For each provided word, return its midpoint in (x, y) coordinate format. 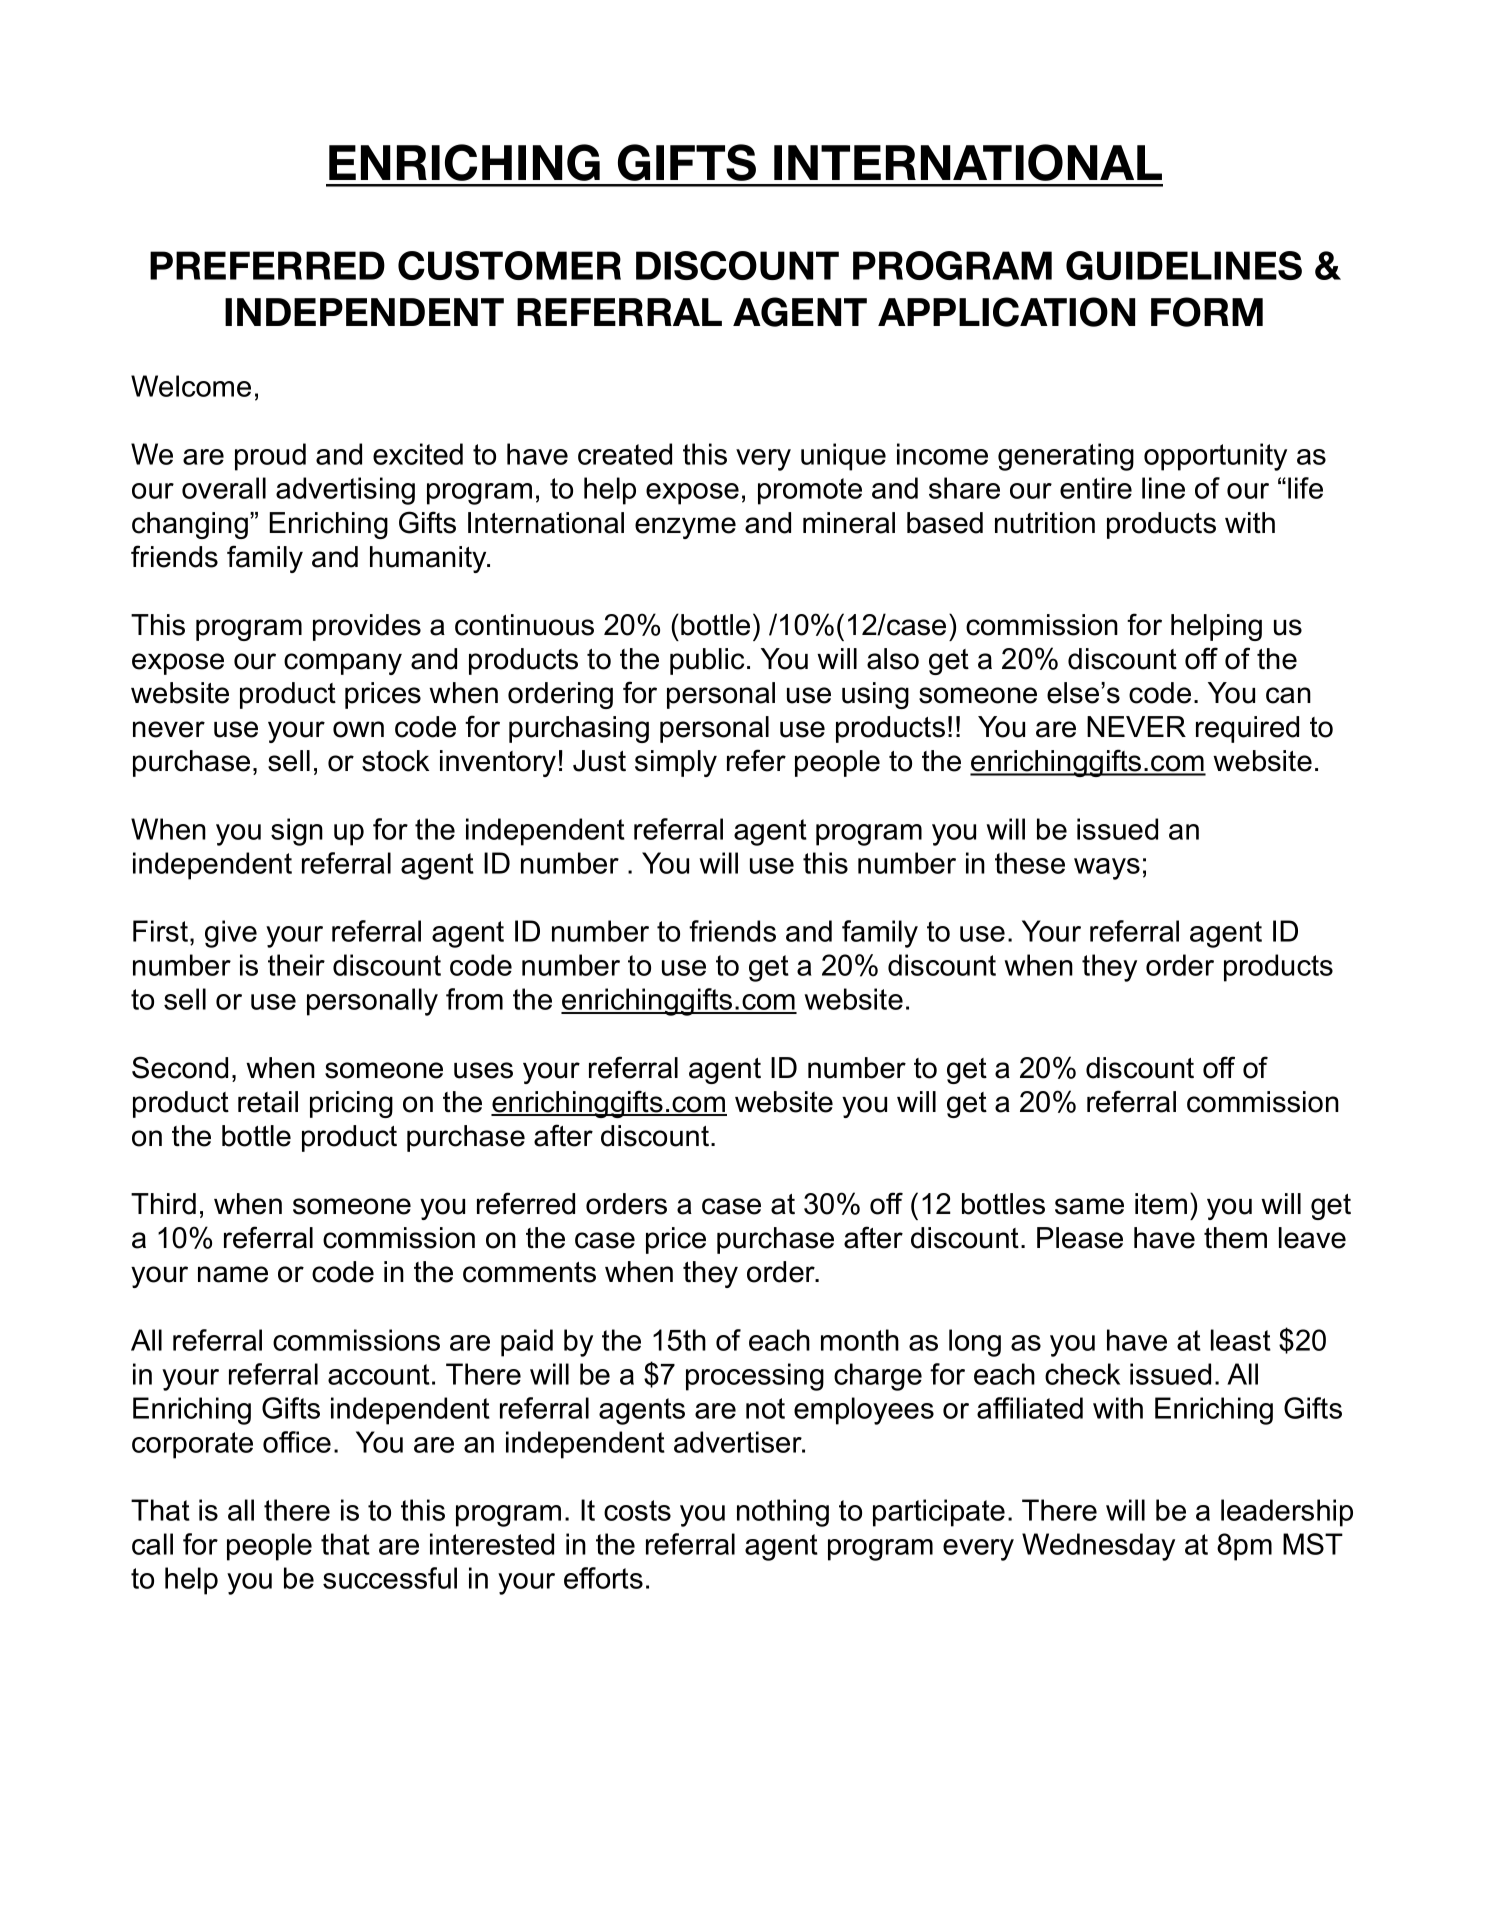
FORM (1207, 312)
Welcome (191, 386)
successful (390, 1578)
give (231, 934)
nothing (783, 1513)
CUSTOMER (509, 265)
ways (1107, 869)
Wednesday (1098, 1547)
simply (676, 763)
